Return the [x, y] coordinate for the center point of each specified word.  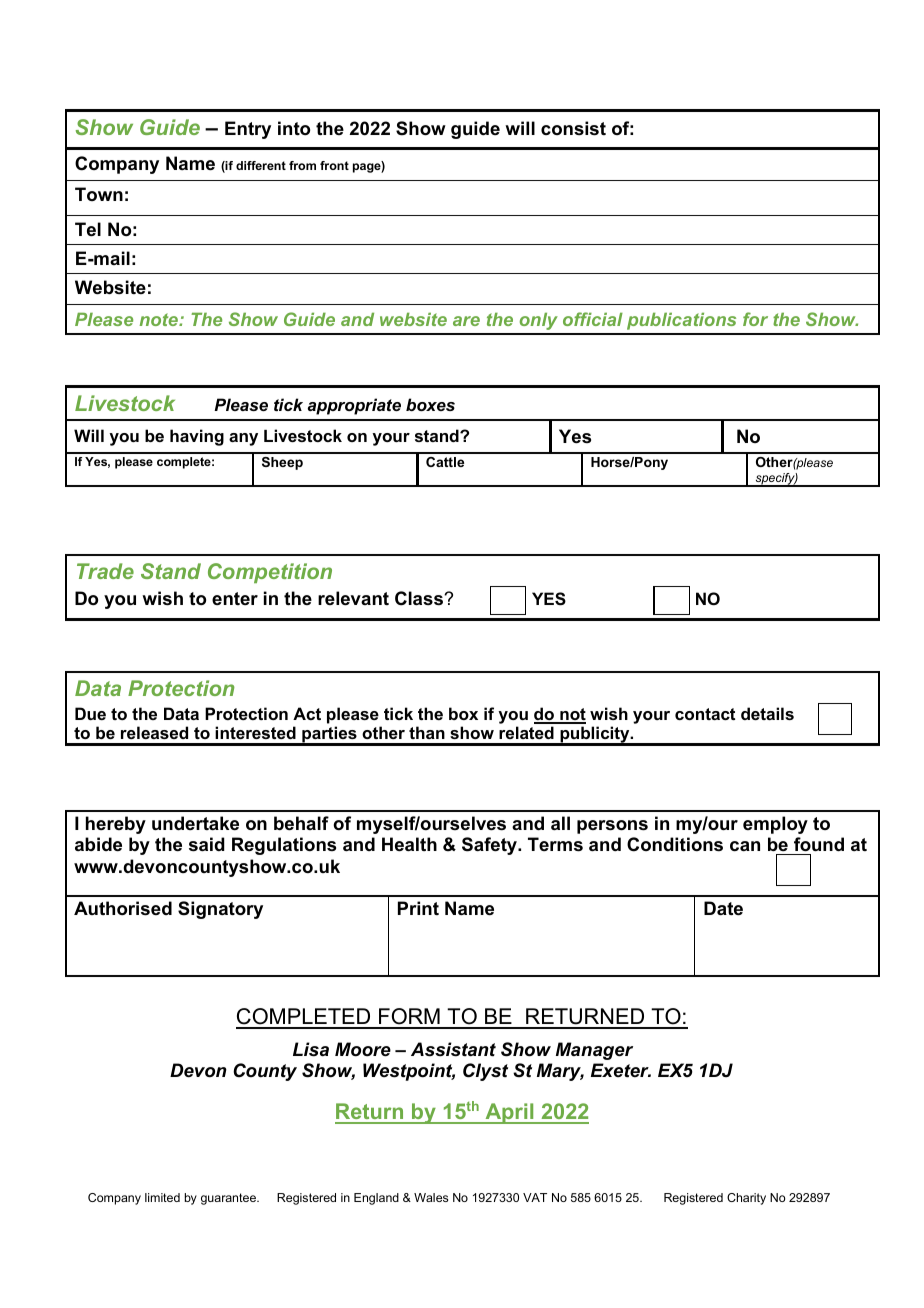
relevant [353, 598]
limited [162, 1197]
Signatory [220, 910]
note [159, 319]
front [334, 165]
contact [705, 714]
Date [723, 908]
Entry [248, 130]
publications [681, 321]
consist [573, 128]
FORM [409, 1018]
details [767, 713]
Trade [105, 571]
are [466, 321]
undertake [195, 823]
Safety [491, 846]
